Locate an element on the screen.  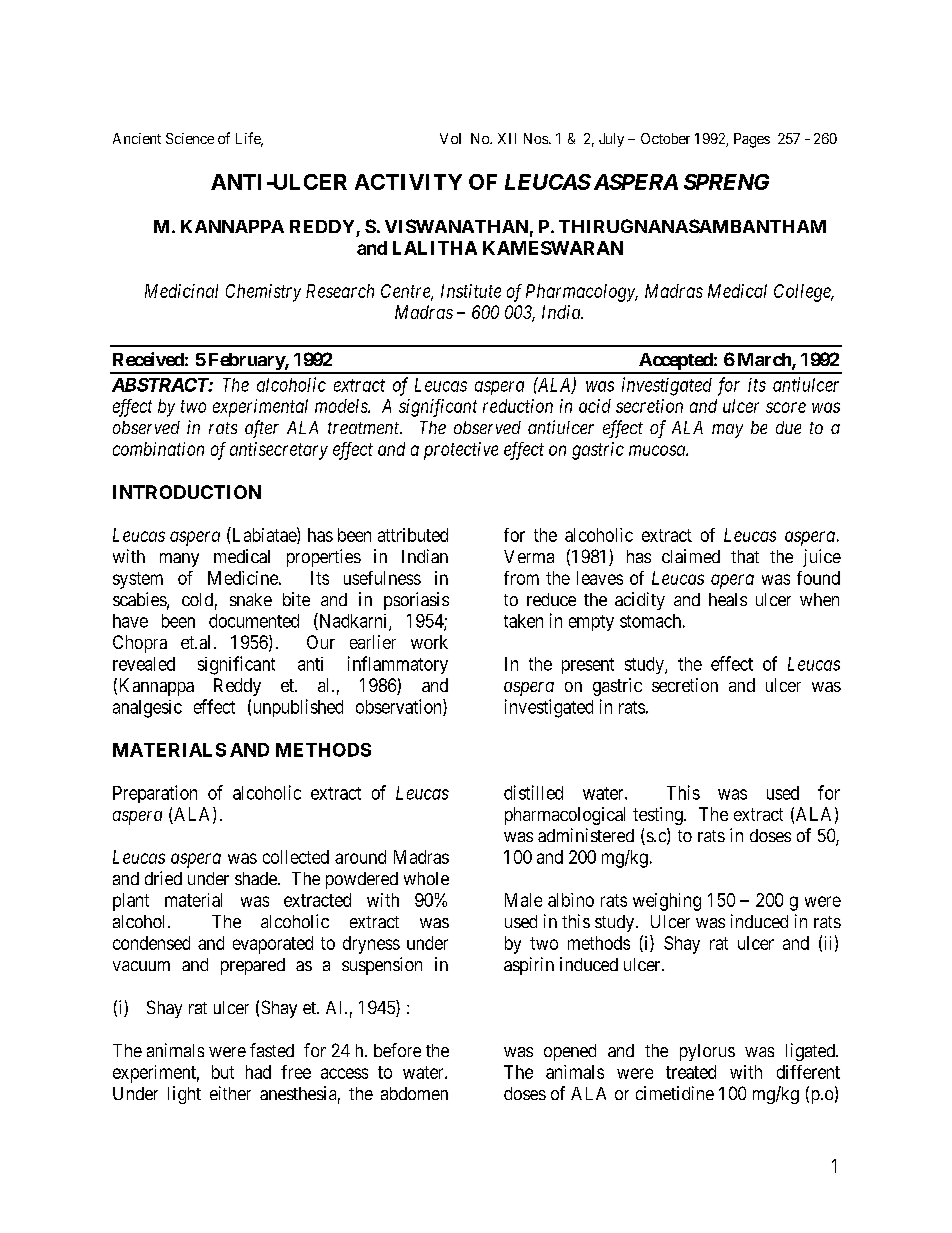
taken is located at coordinates (523, 621).
